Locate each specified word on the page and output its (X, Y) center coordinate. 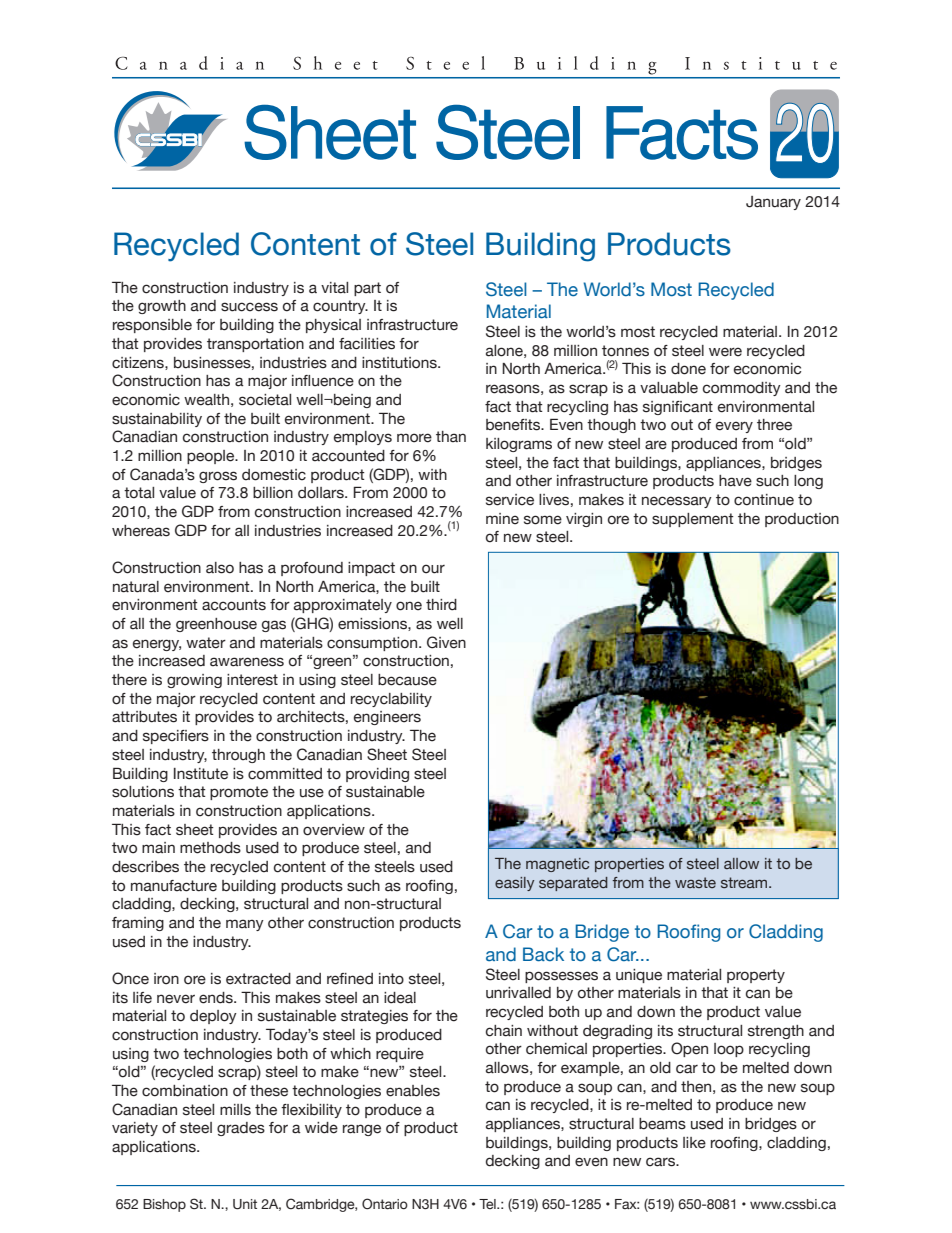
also (220, 568)
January (773, 203)
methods (210, 848)
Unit (245, 1204)
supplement (693, 520)
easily (514, 884)
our (433, 569)
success (249, 307)
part (367, 289)
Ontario (385, 1203)
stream (745, 882)
